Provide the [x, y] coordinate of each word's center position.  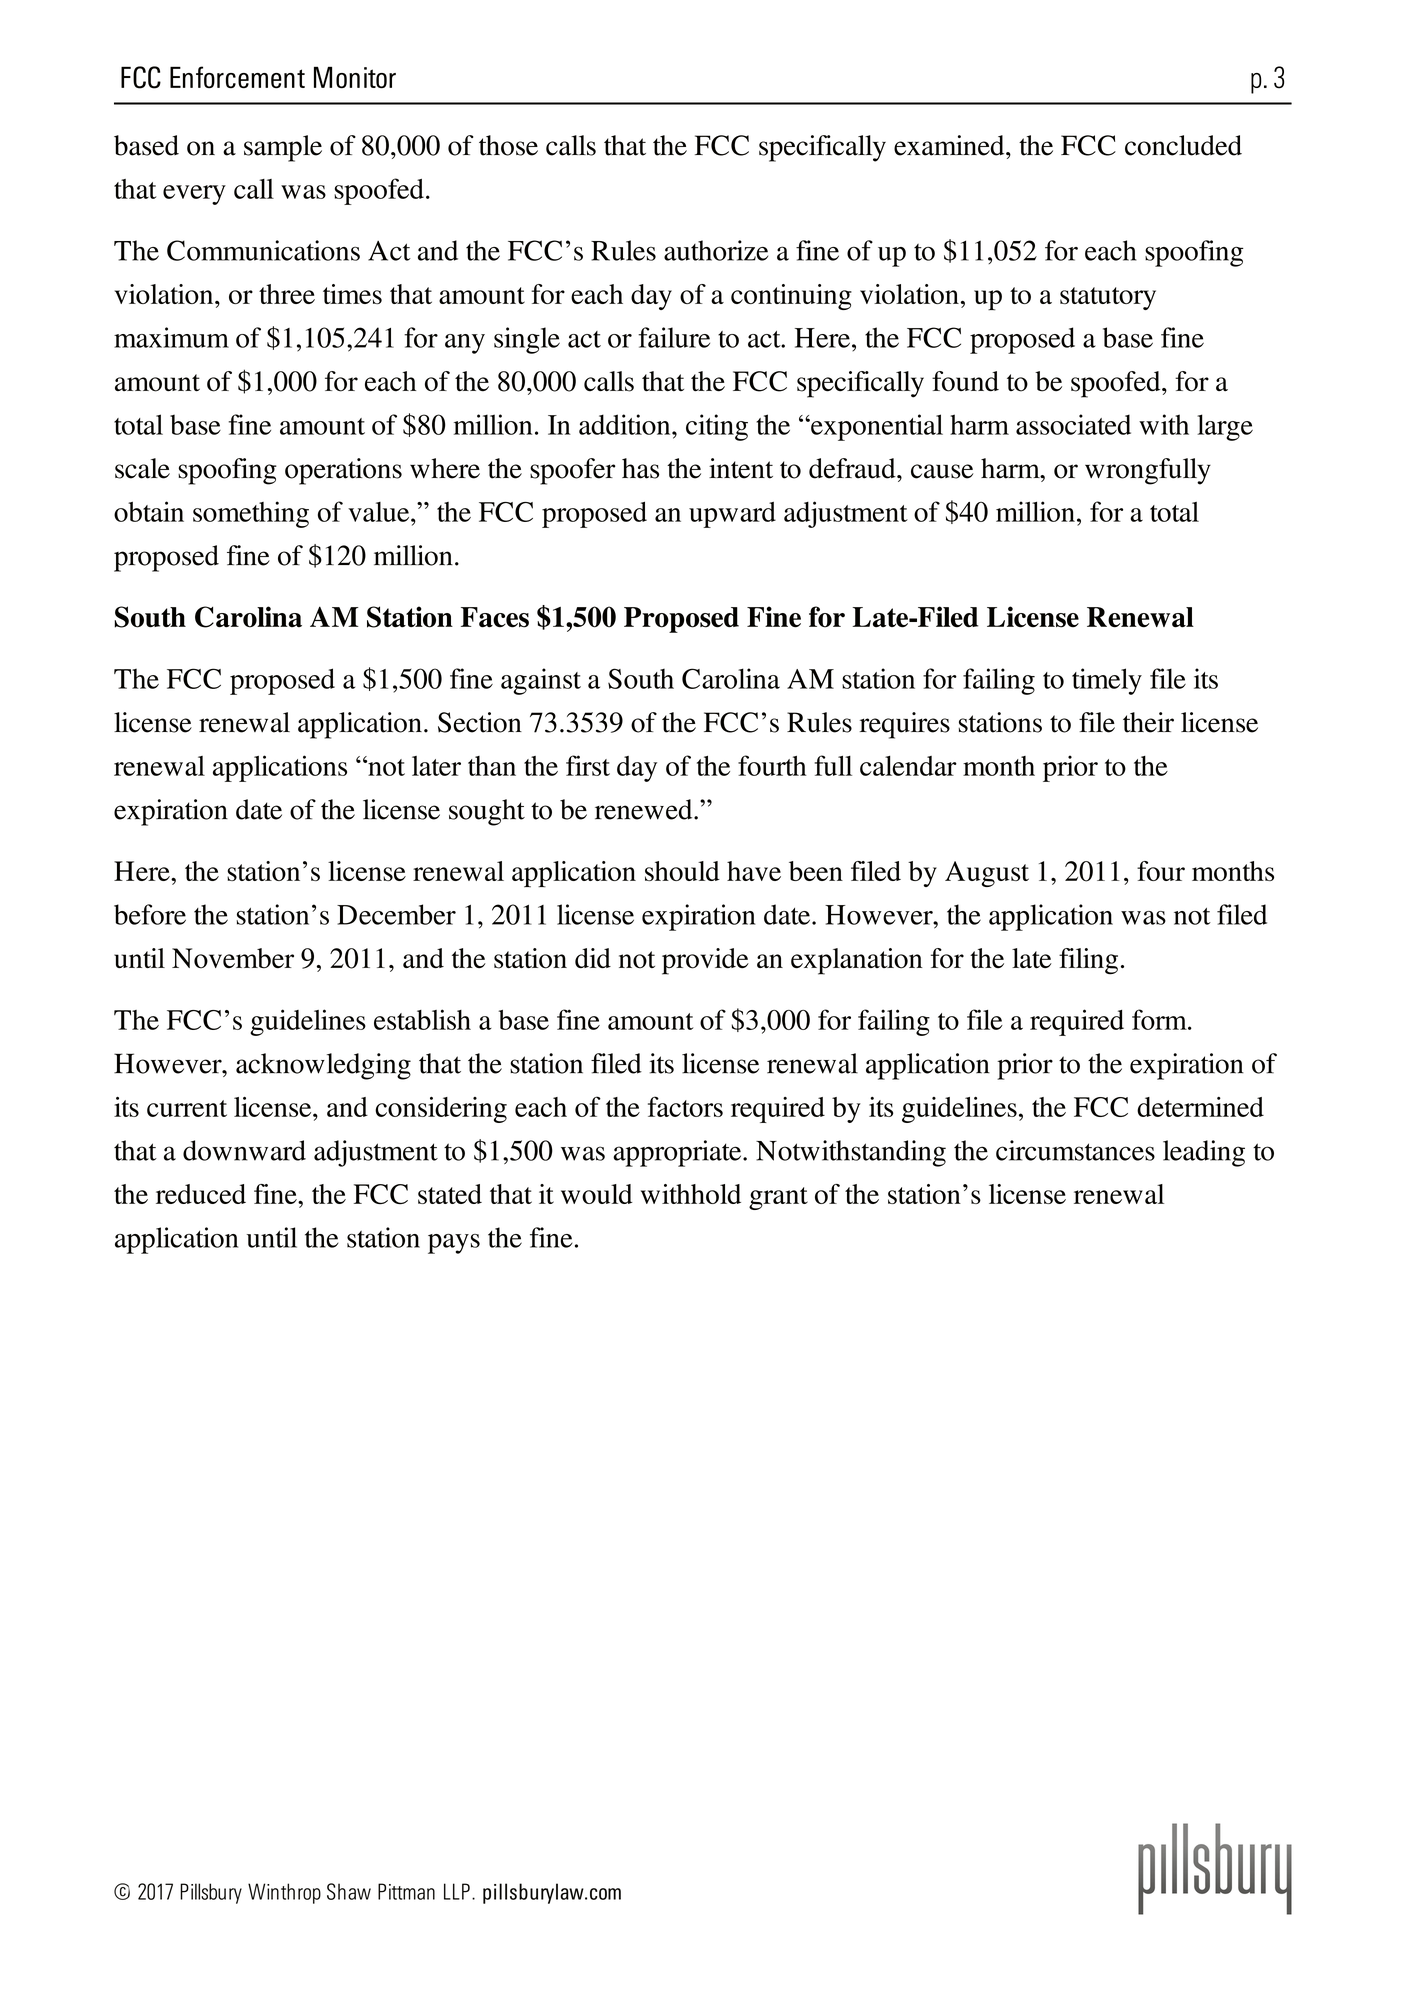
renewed [645, 809]
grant [778, 1198]
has [640, 468]
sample [283, 148]
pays [454, 1244]
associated [1073, 424]
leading [1204, 1153]
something [251, 514]
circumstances [1075, 1150]
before [150, 914]
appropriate [678, 1153]
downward [244, 1150]
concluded [1183, 145]
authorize [716, 250]
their [1148, 722]
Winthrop [284, 1893]
